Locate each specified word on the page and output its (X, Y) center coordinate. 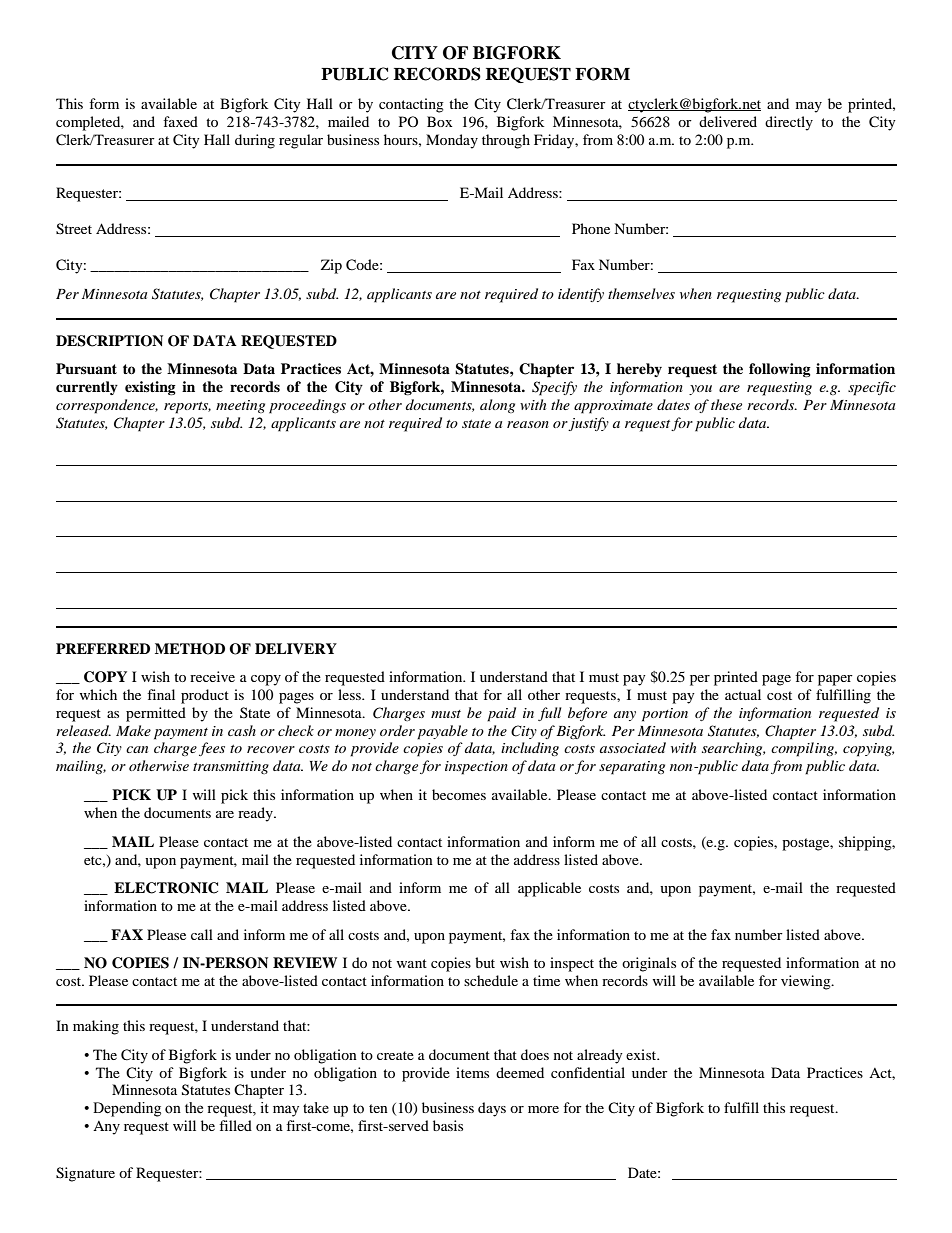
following (780, 370)
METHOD (190, 649)
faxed (180, 121)
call (202, 934)
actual (743, 694)
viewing (807, 982)
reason (528, 424)
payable (442, 732)
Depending (127, 1109)
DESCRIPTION (109, 341)
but (485, 962)
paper (835, 680)
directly (789, 123)
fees (212, 749)
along (497, 406)
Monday (452, 141)
